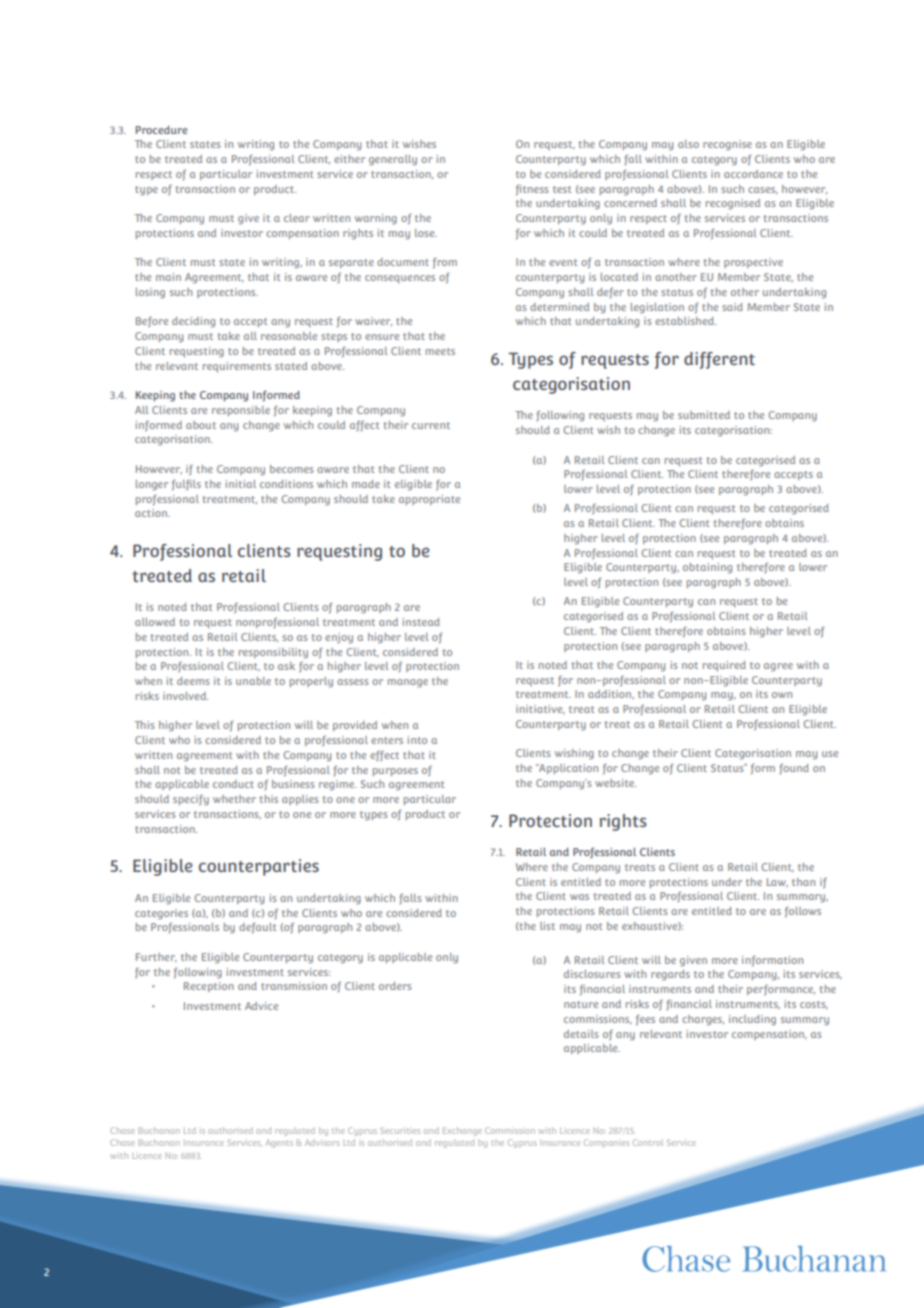  What do you see at coordinates (532, 190) in the page?
I see `fitness` at bounding box center [532, 190].
